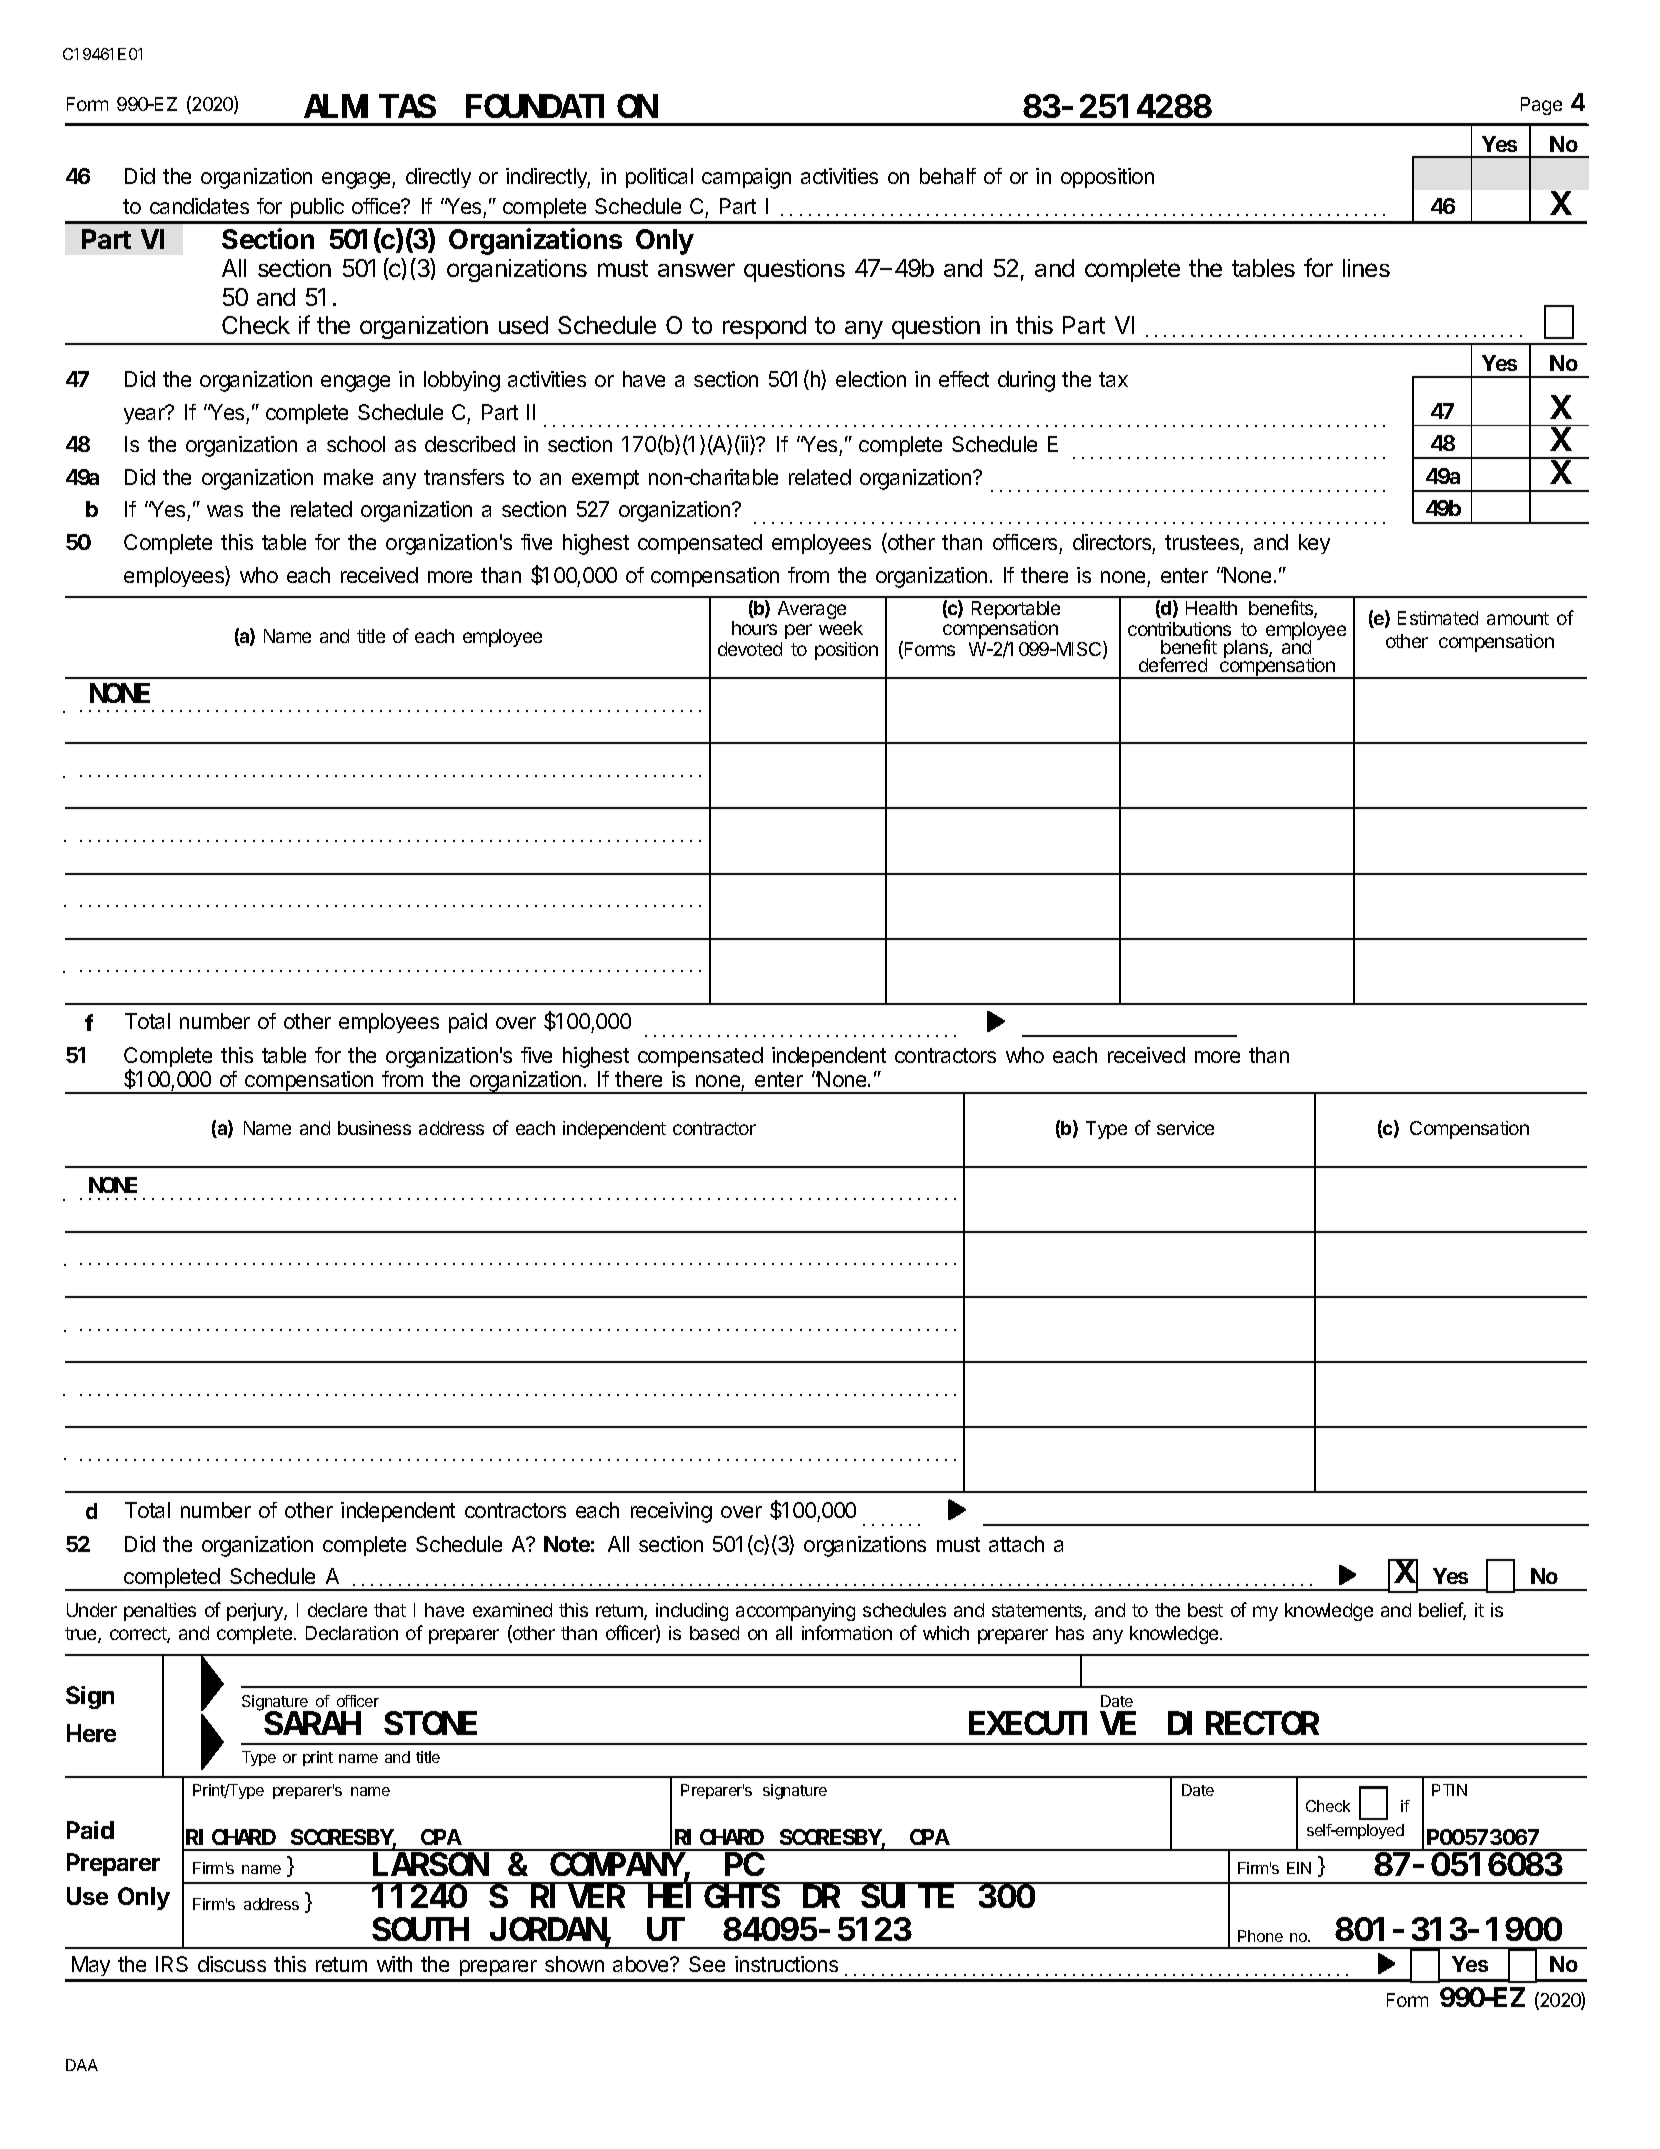 The image size is (1660, 2149). Describe the element at coordinates (232, 1964) in the screenshot. I see `discuss` at that location.
